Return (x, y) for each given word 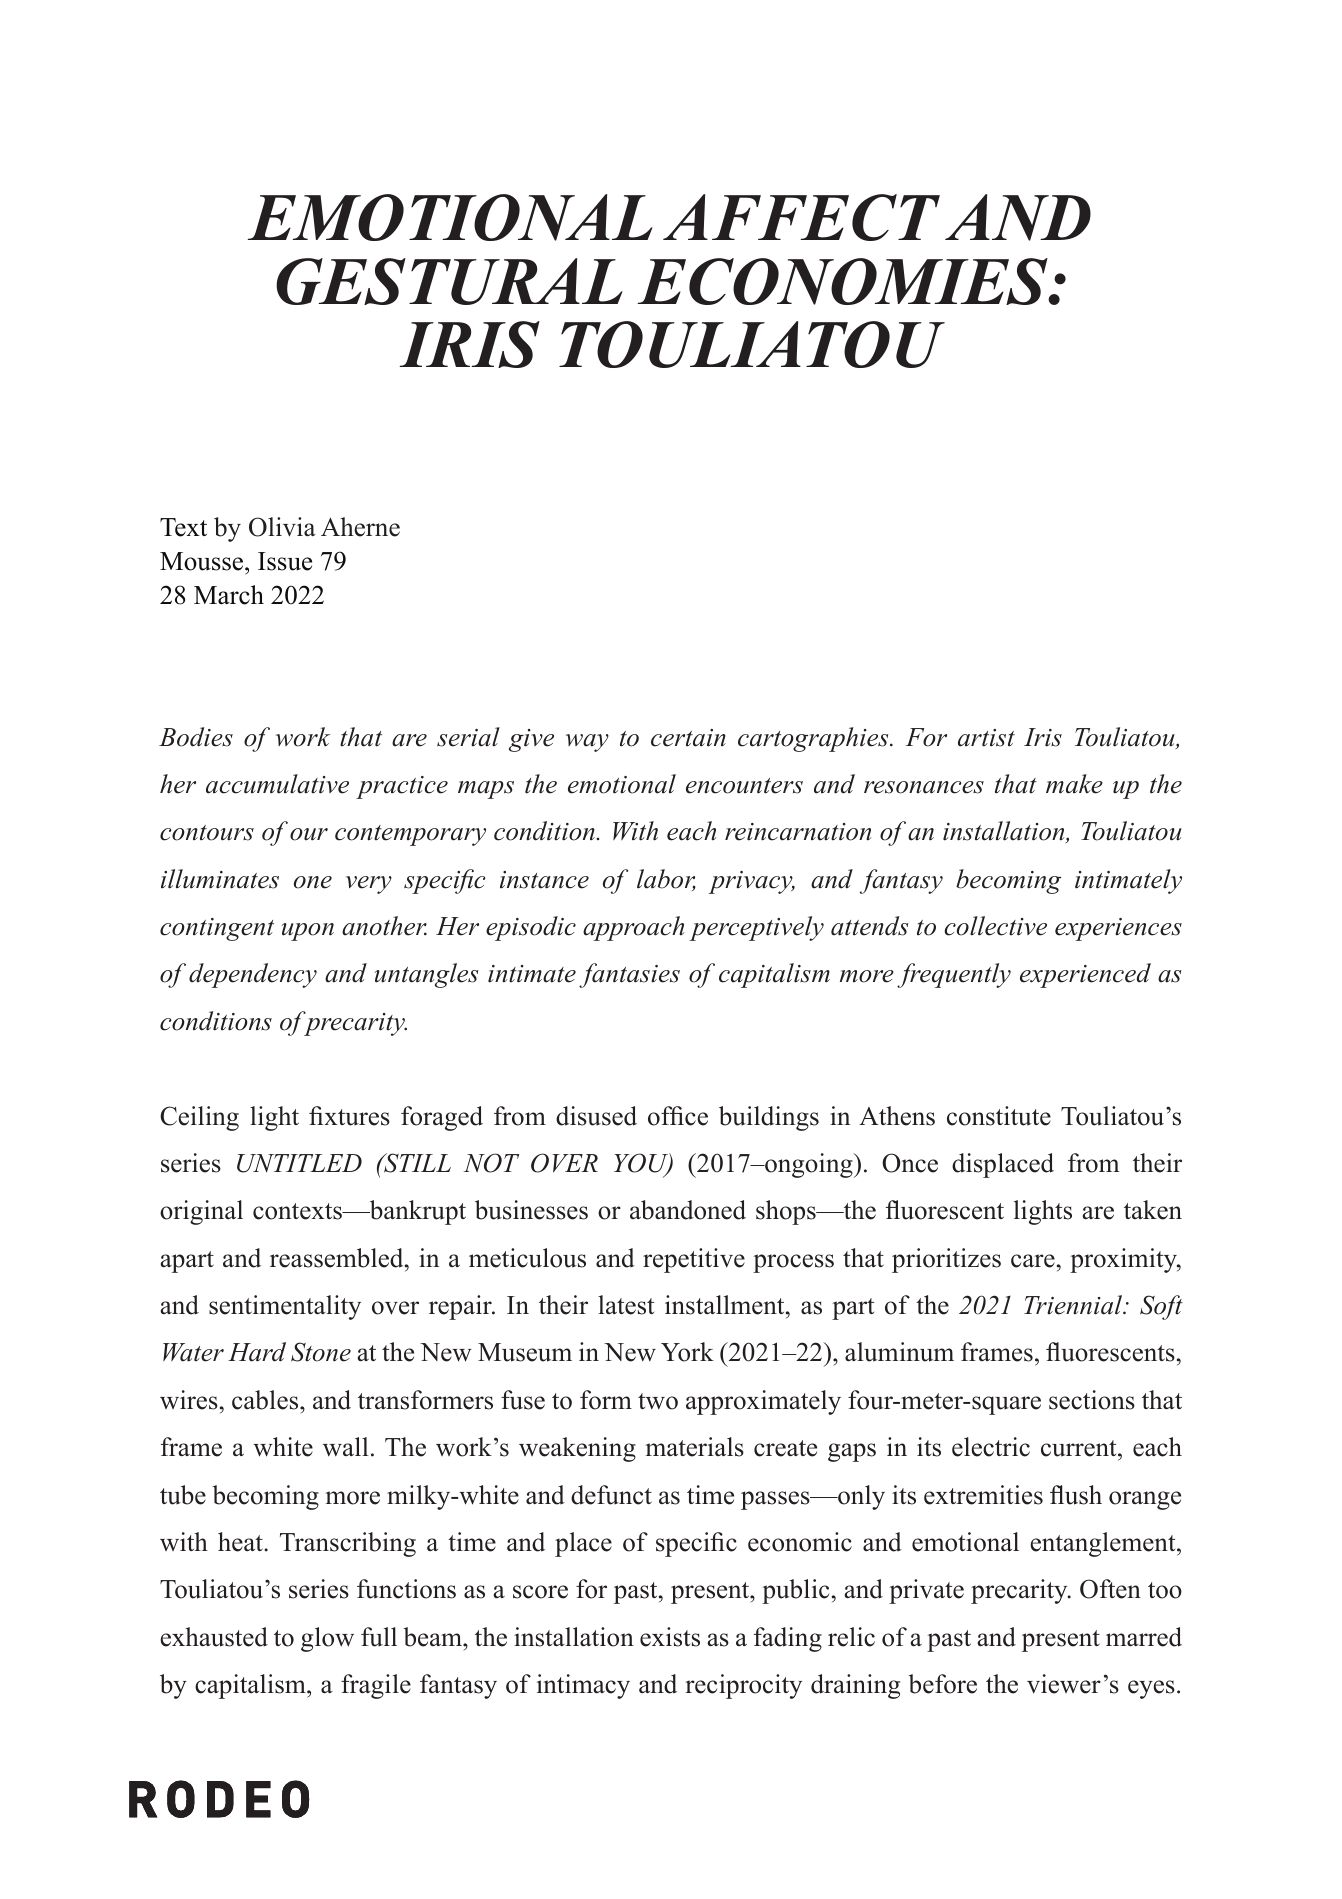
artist (986, 738)
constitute (999, 1116)
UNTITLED (299, 1163)
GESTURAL (449, 281)
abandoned (688, 1210)
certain (688, 738)
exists (670, 1637)
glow (327, 1639)
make (1074, 784)
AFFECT (801, 217)
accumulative (277, 784)
